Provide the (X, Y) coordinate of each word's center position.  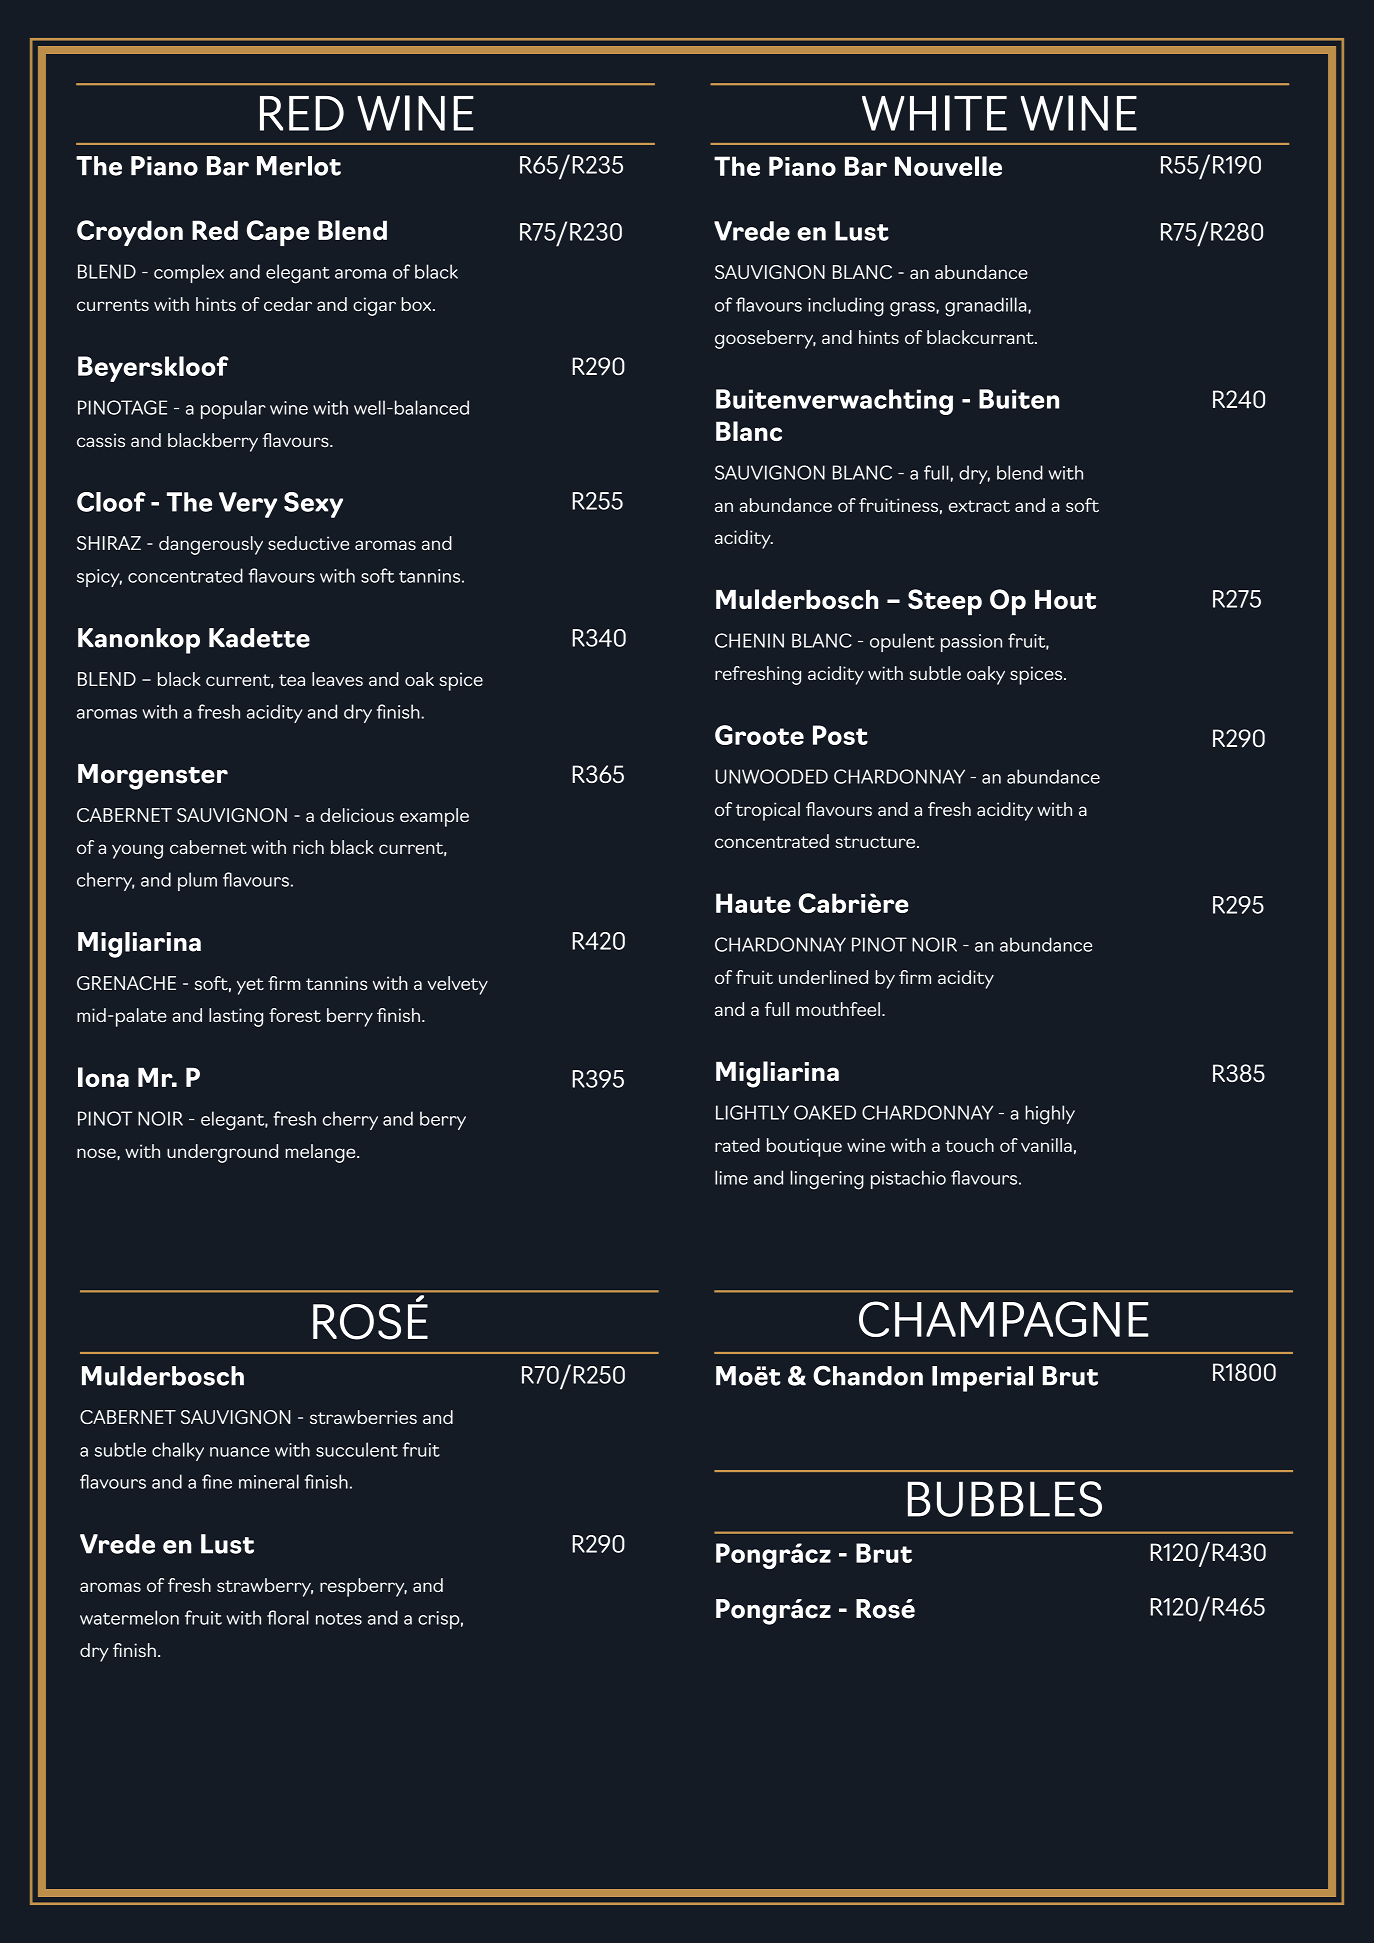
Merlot (299, 166)
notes (339, 1619)
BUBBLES (1005, 1499)
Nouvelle (948, 166)
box (417, 304)
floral (288, 1617)
